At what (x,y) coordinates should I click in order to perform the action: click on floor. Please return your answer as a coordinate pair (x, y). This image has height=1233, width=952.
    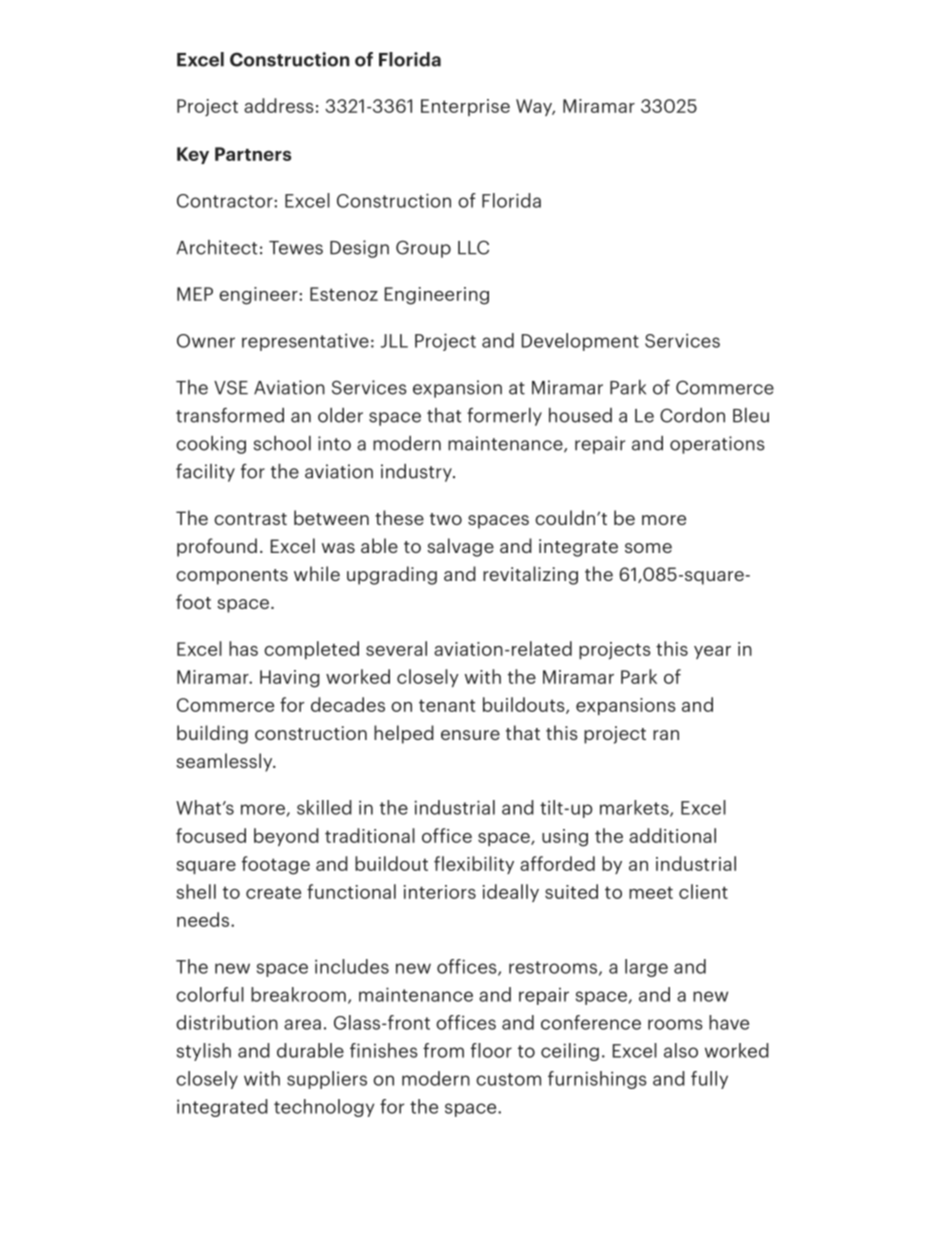
    Looking at the image, I should click on (491, 1050).
